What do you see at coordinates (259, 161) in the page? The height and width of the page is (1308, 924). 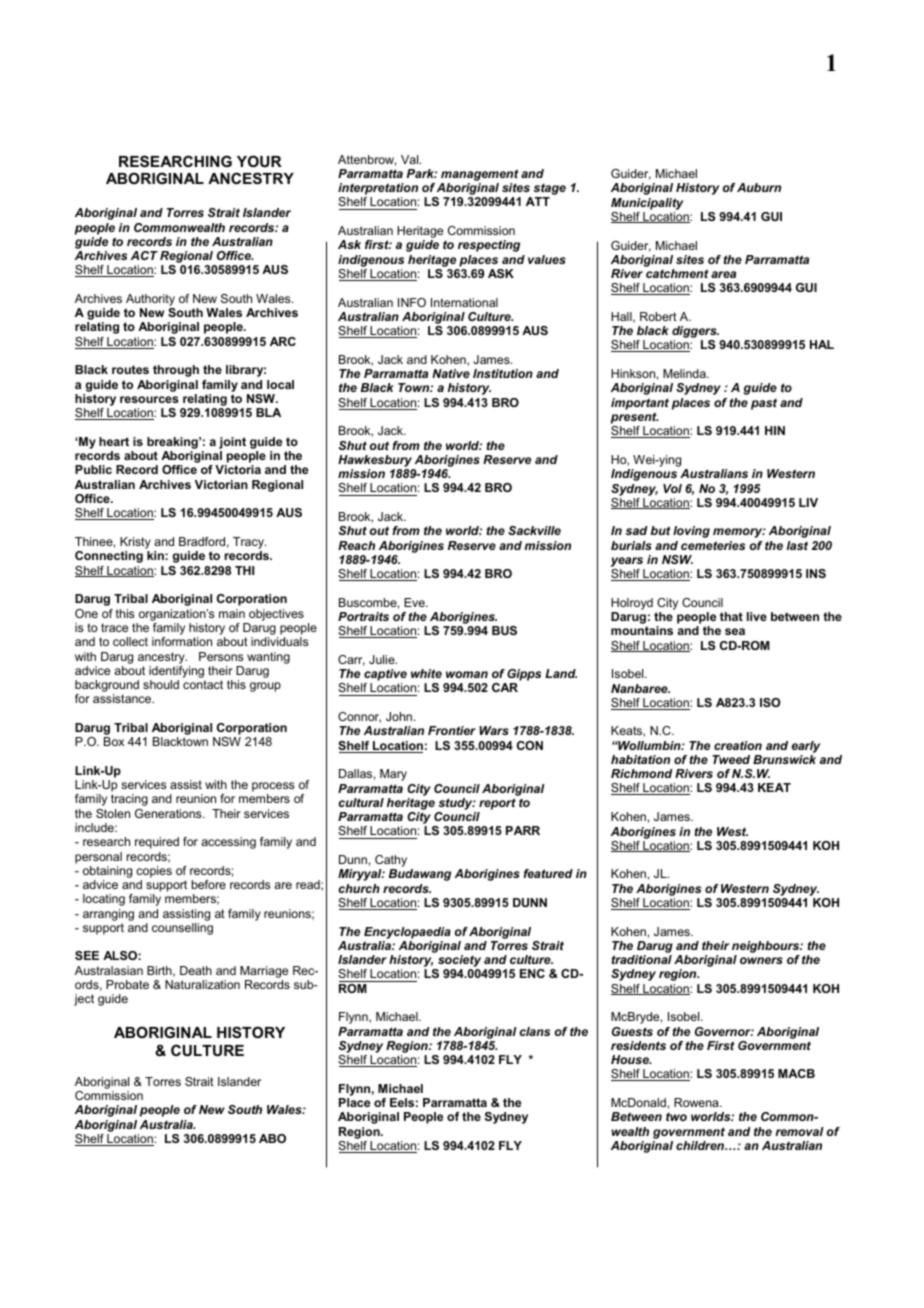 I see `YOUR` at bounding box center [259, 161].
